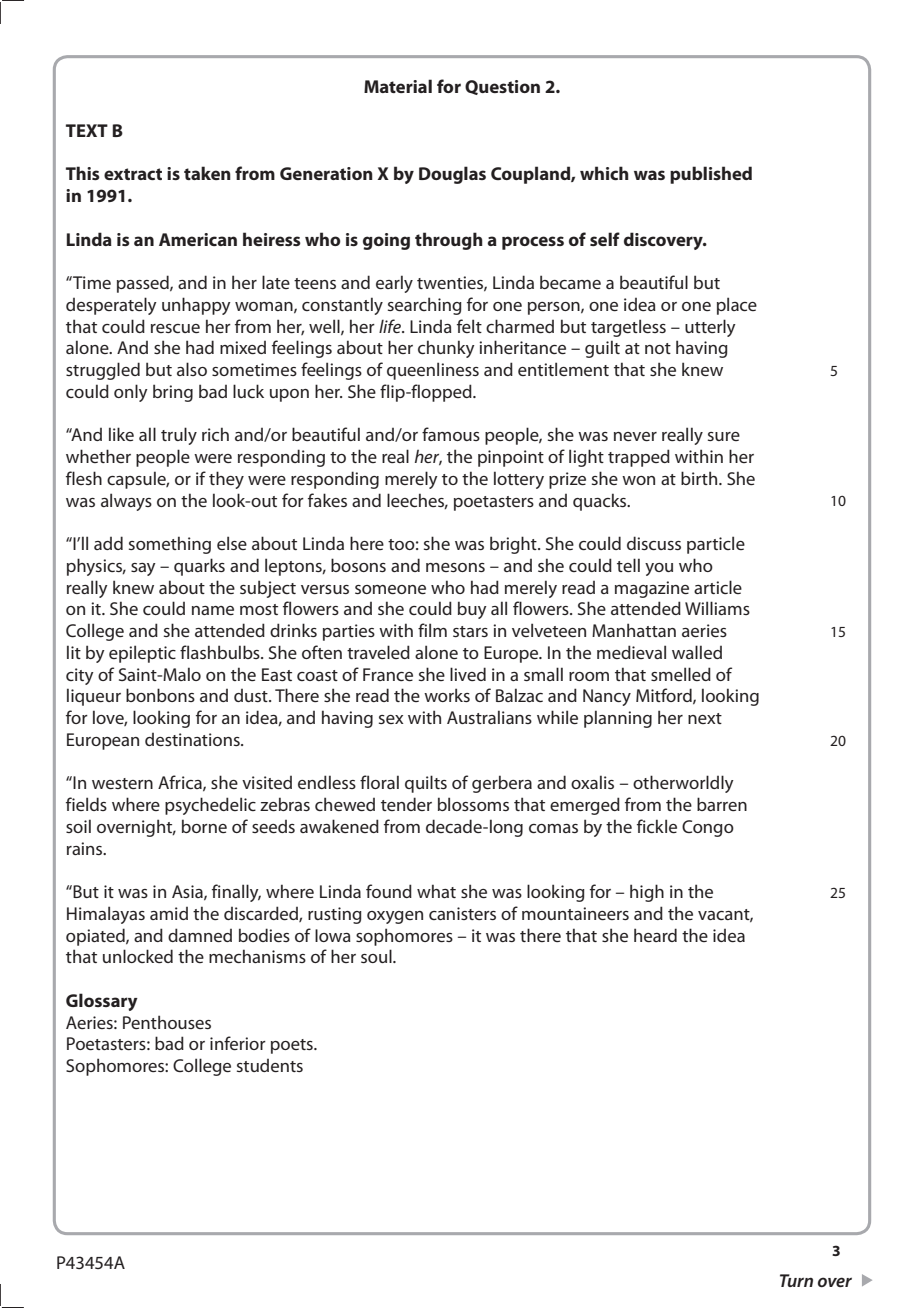 The image size is (924, 1308). Describe the element at coordinates (398, 86) in the document. I see `Material` at that location.
